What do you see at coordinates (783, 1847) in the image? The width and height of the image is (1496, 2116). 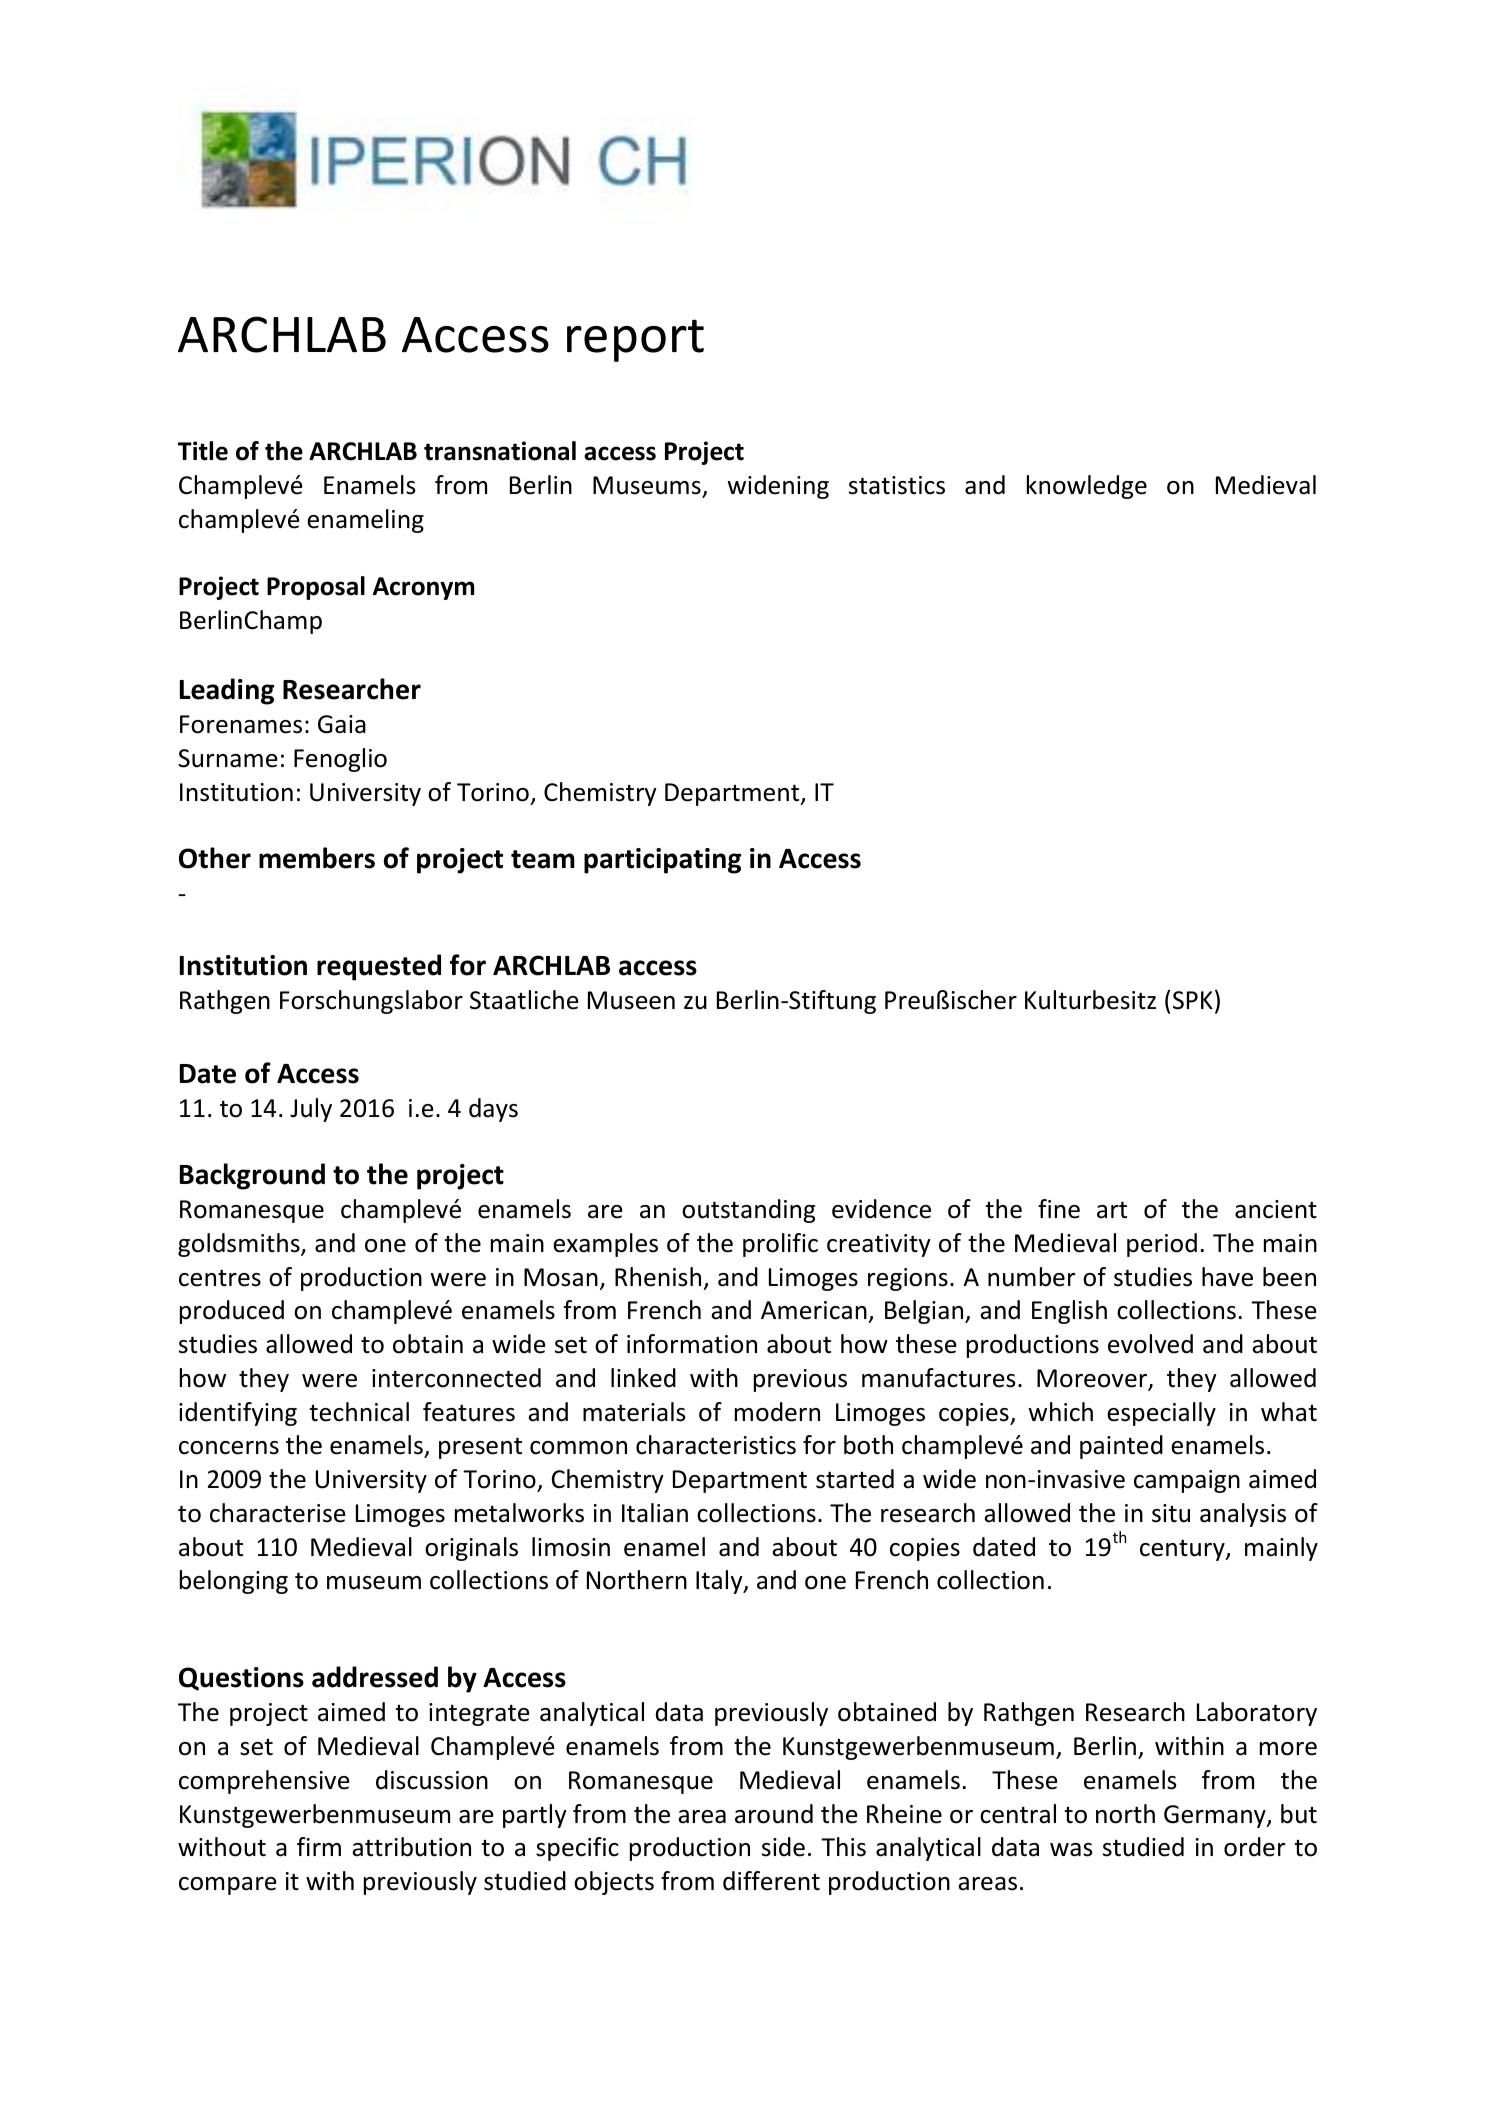 I see `side` at bounding box center [783, 1847].
